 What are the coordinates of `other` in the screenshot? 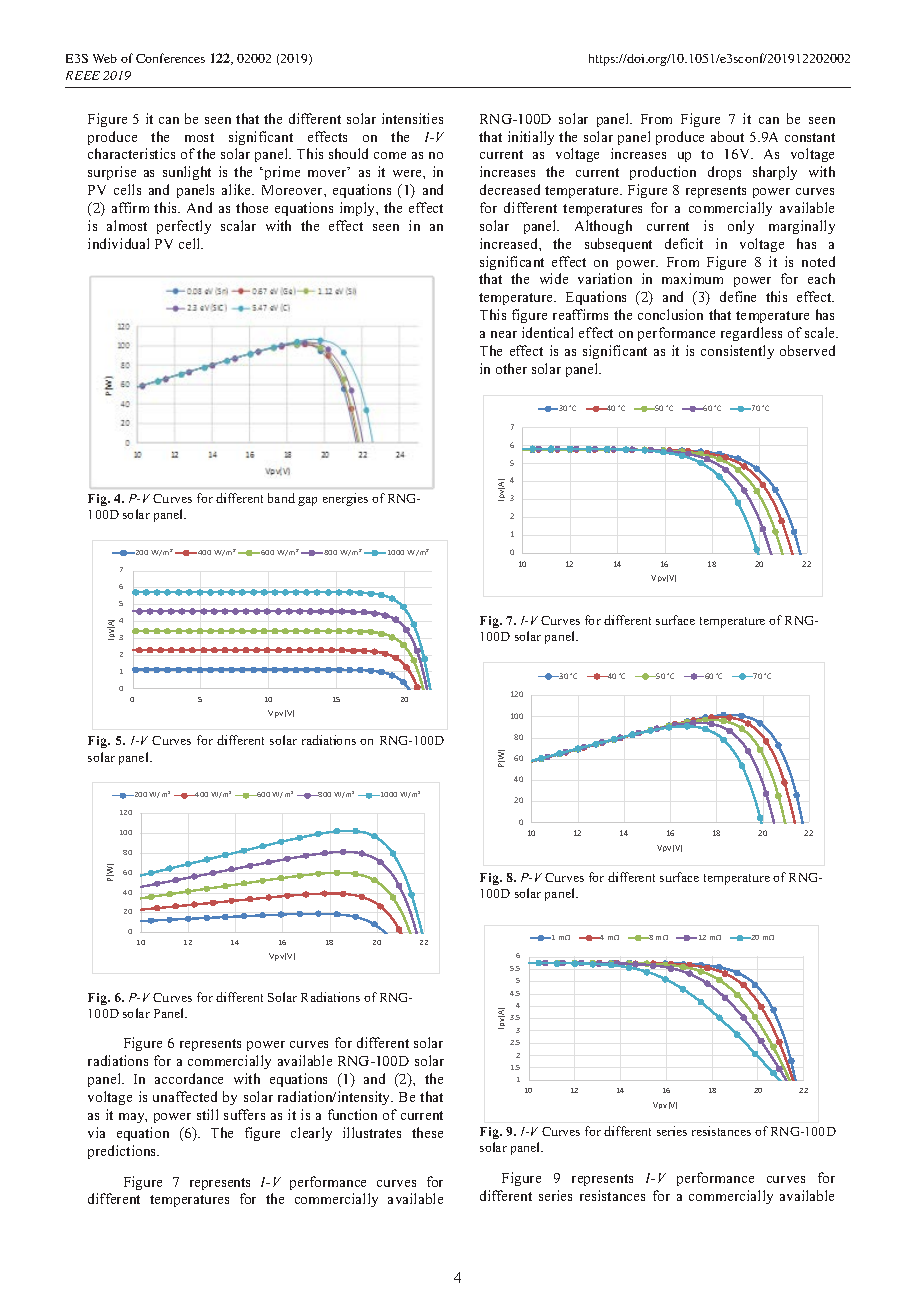 It's located at (511, 368).
